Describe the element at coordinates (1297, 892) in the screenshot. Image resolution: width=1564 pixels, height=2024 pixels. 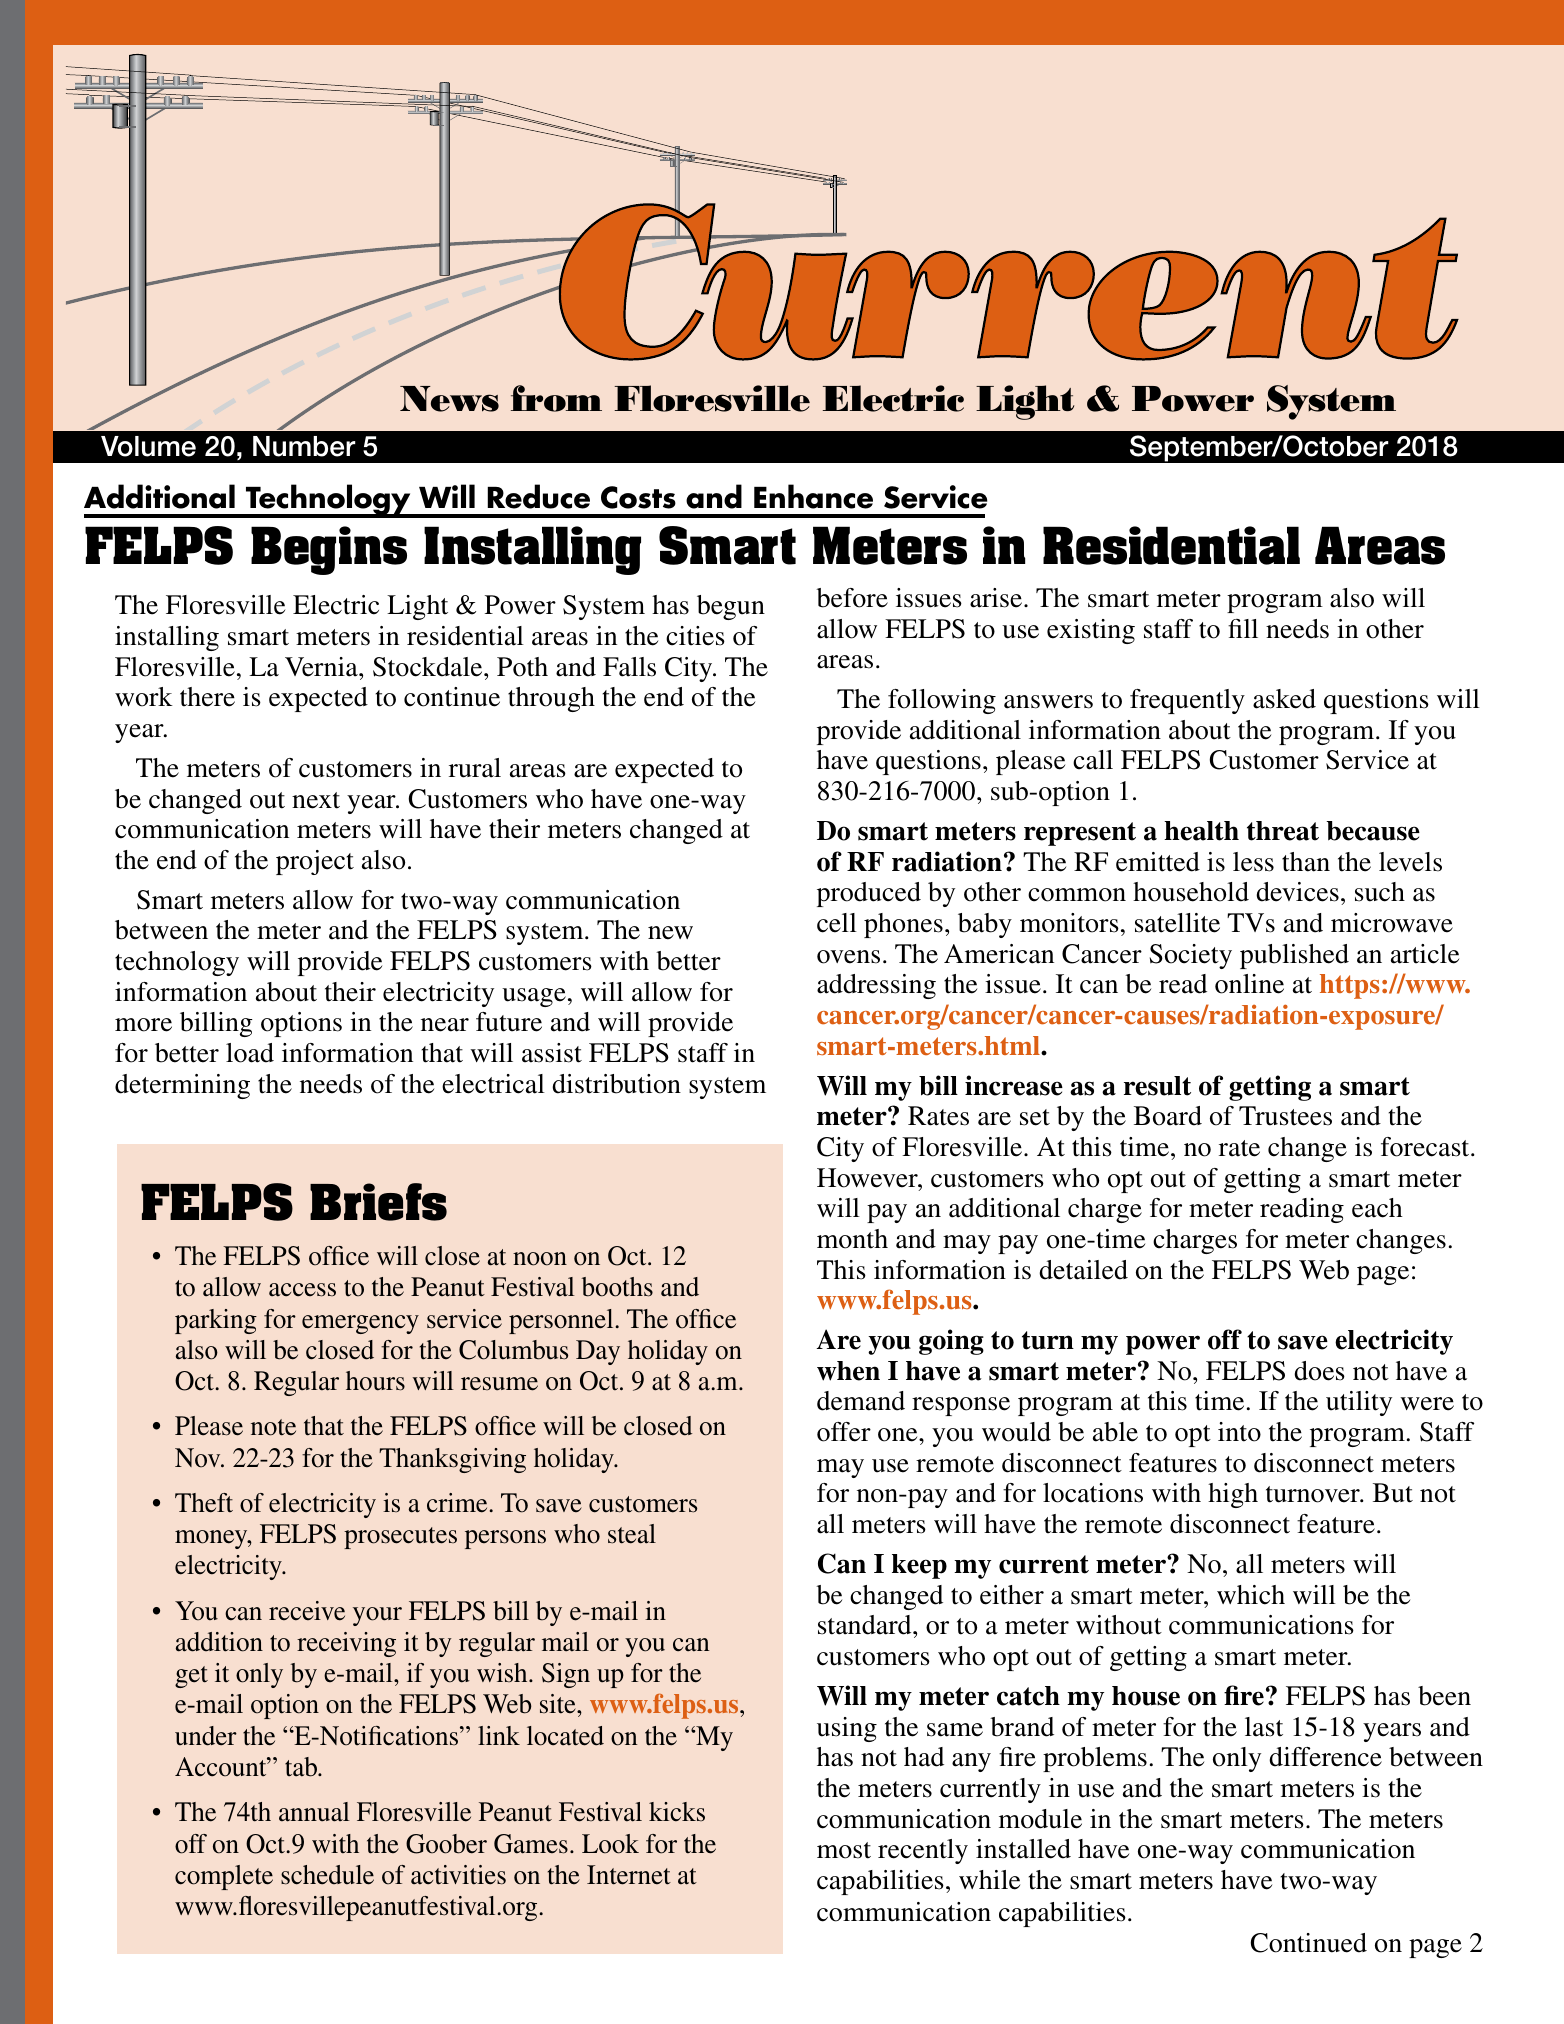
I see `devices` at that location.
